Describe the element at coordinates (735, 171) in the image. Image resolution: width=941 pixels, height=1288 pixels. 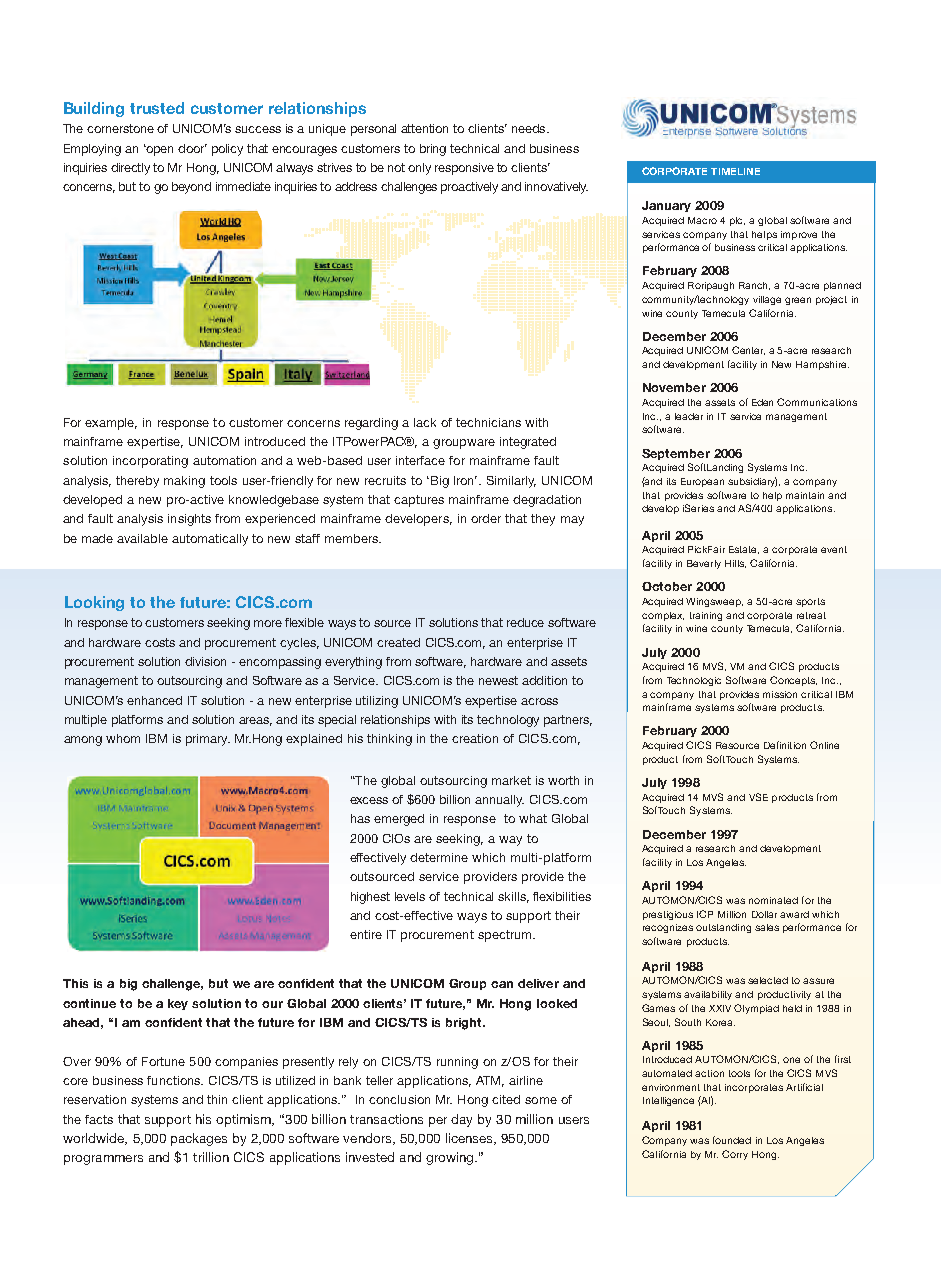
I see `TIMELINE` at that location.
